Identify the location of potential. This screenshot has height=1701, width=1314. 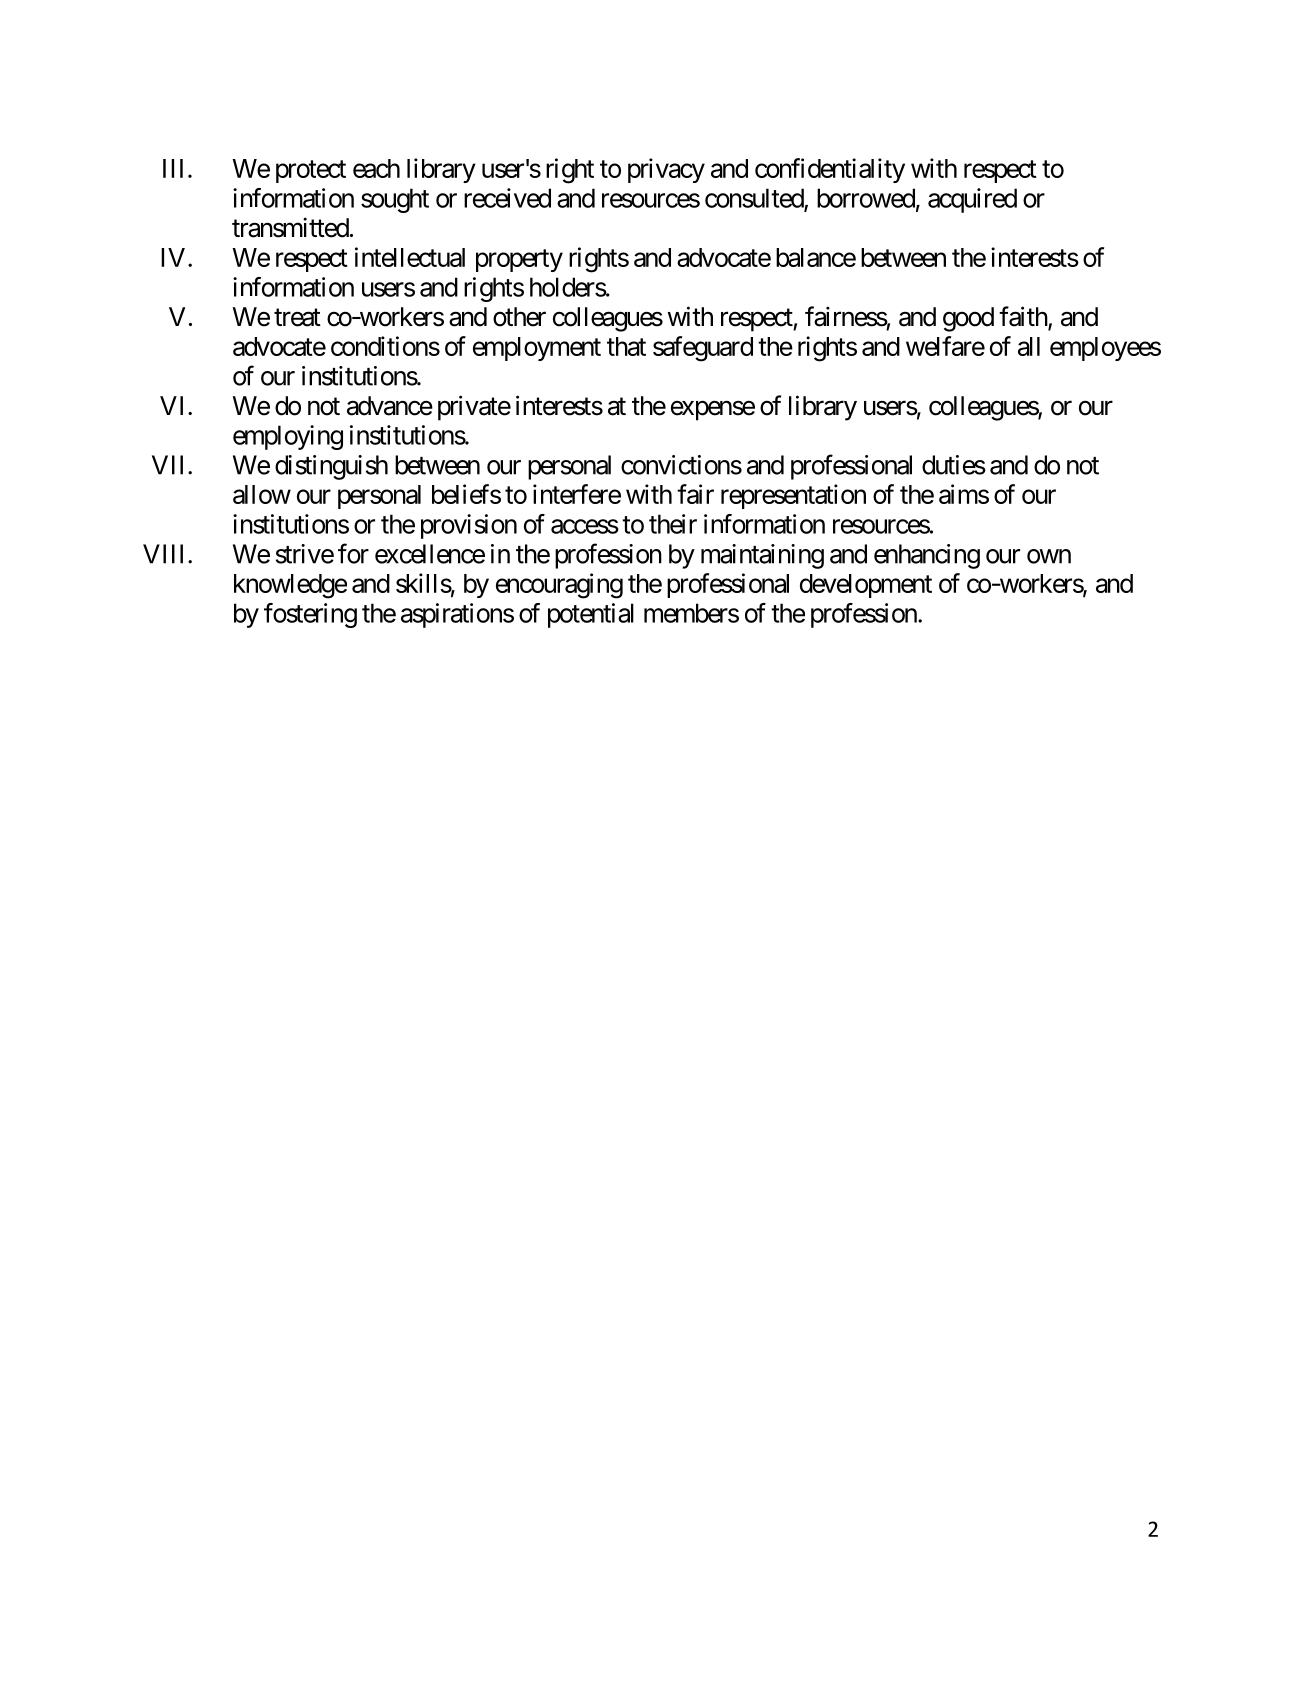
(591, 615).
